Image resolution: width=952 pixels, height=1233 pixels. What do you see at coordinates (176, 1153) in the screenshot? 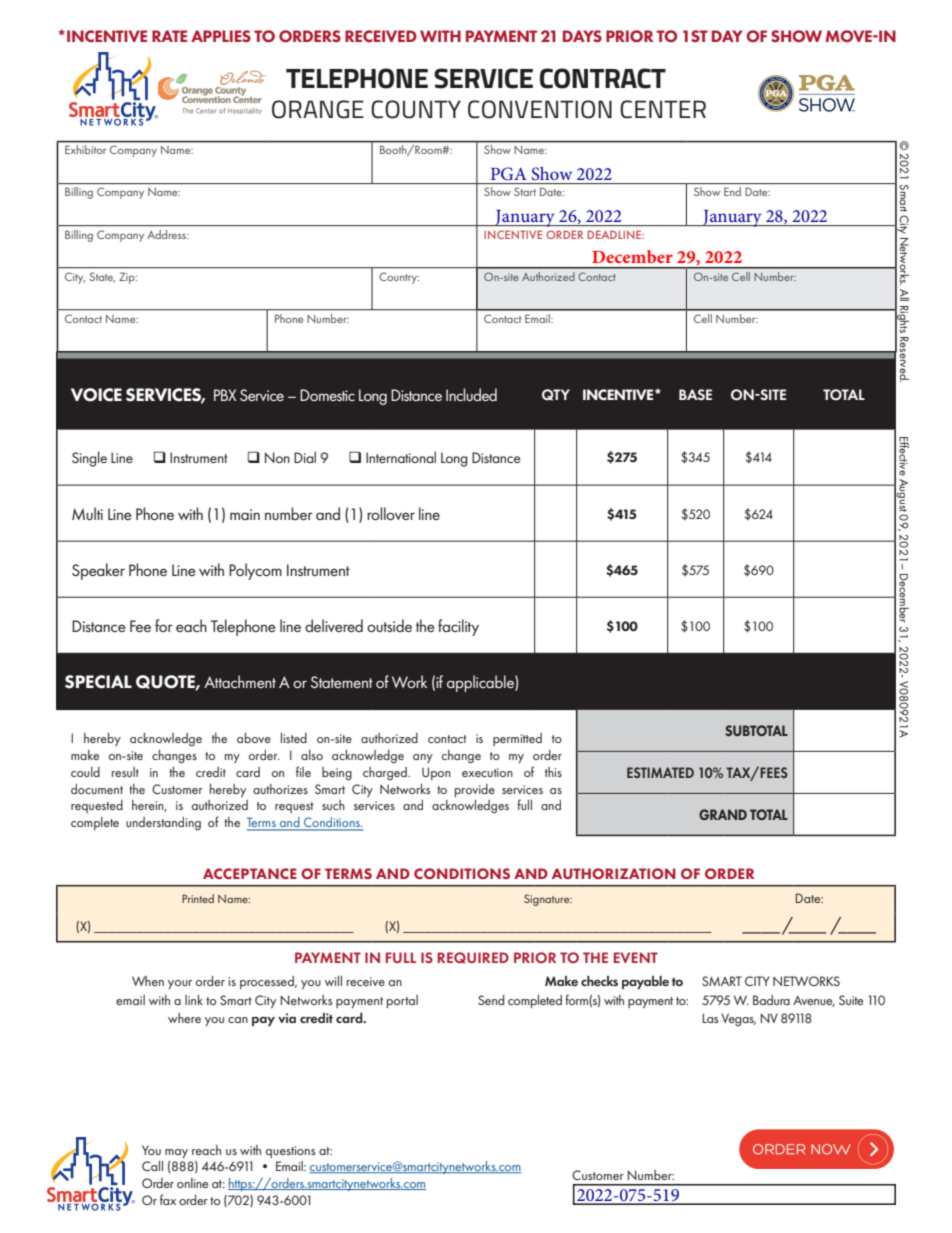
I see `may` at bounding box center [176, 1153].
